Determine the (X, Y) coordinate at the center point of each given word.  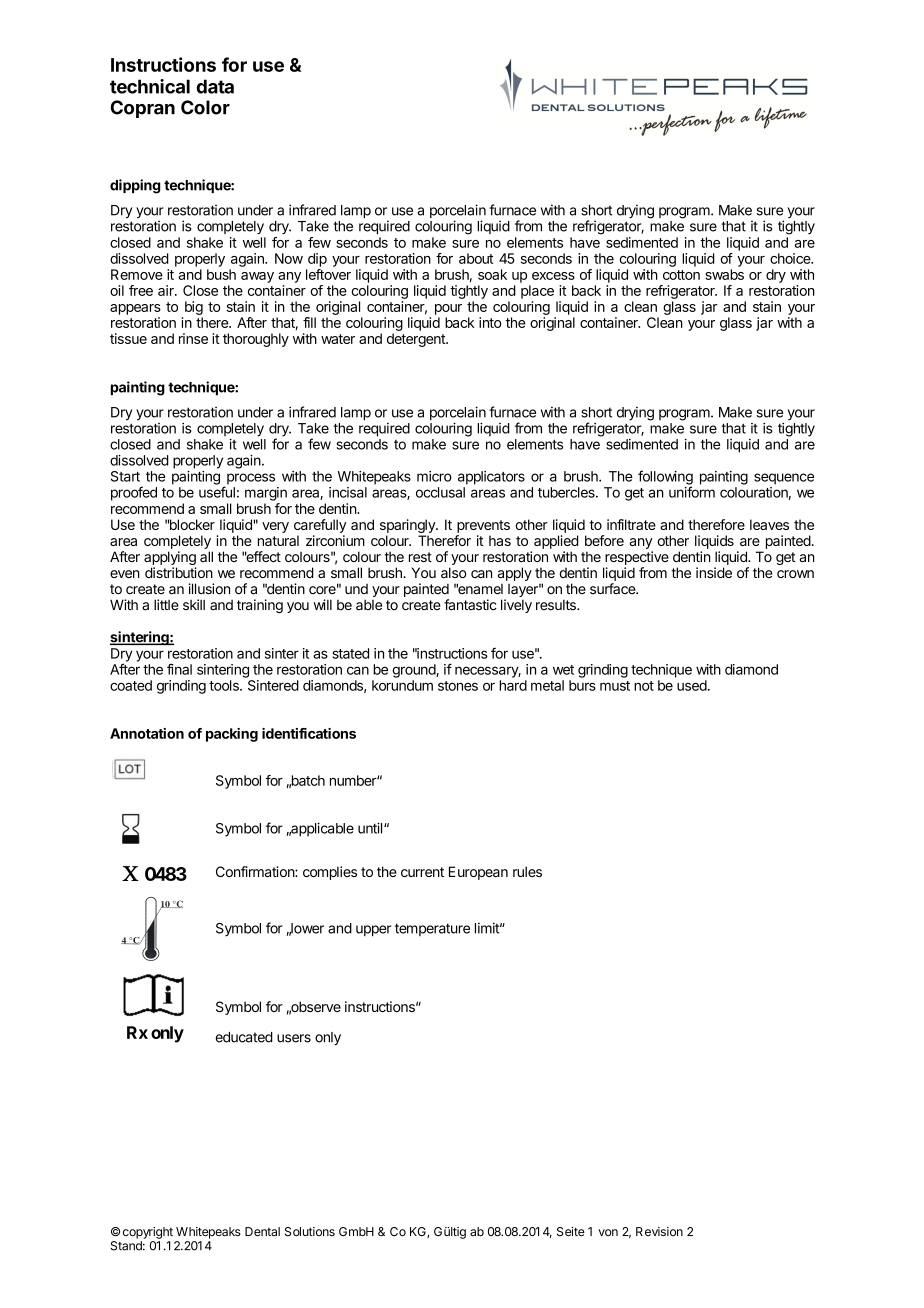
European (478, 873)
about (476, 258)
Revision (659, 1231)
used (692, 685)
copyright (148, 1233)
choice (791, 258)
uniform (692, 492)
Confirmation (256, 871)
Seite (571, 1231)
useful (217, 492)
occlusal (440, 492)
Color (205, 107)
